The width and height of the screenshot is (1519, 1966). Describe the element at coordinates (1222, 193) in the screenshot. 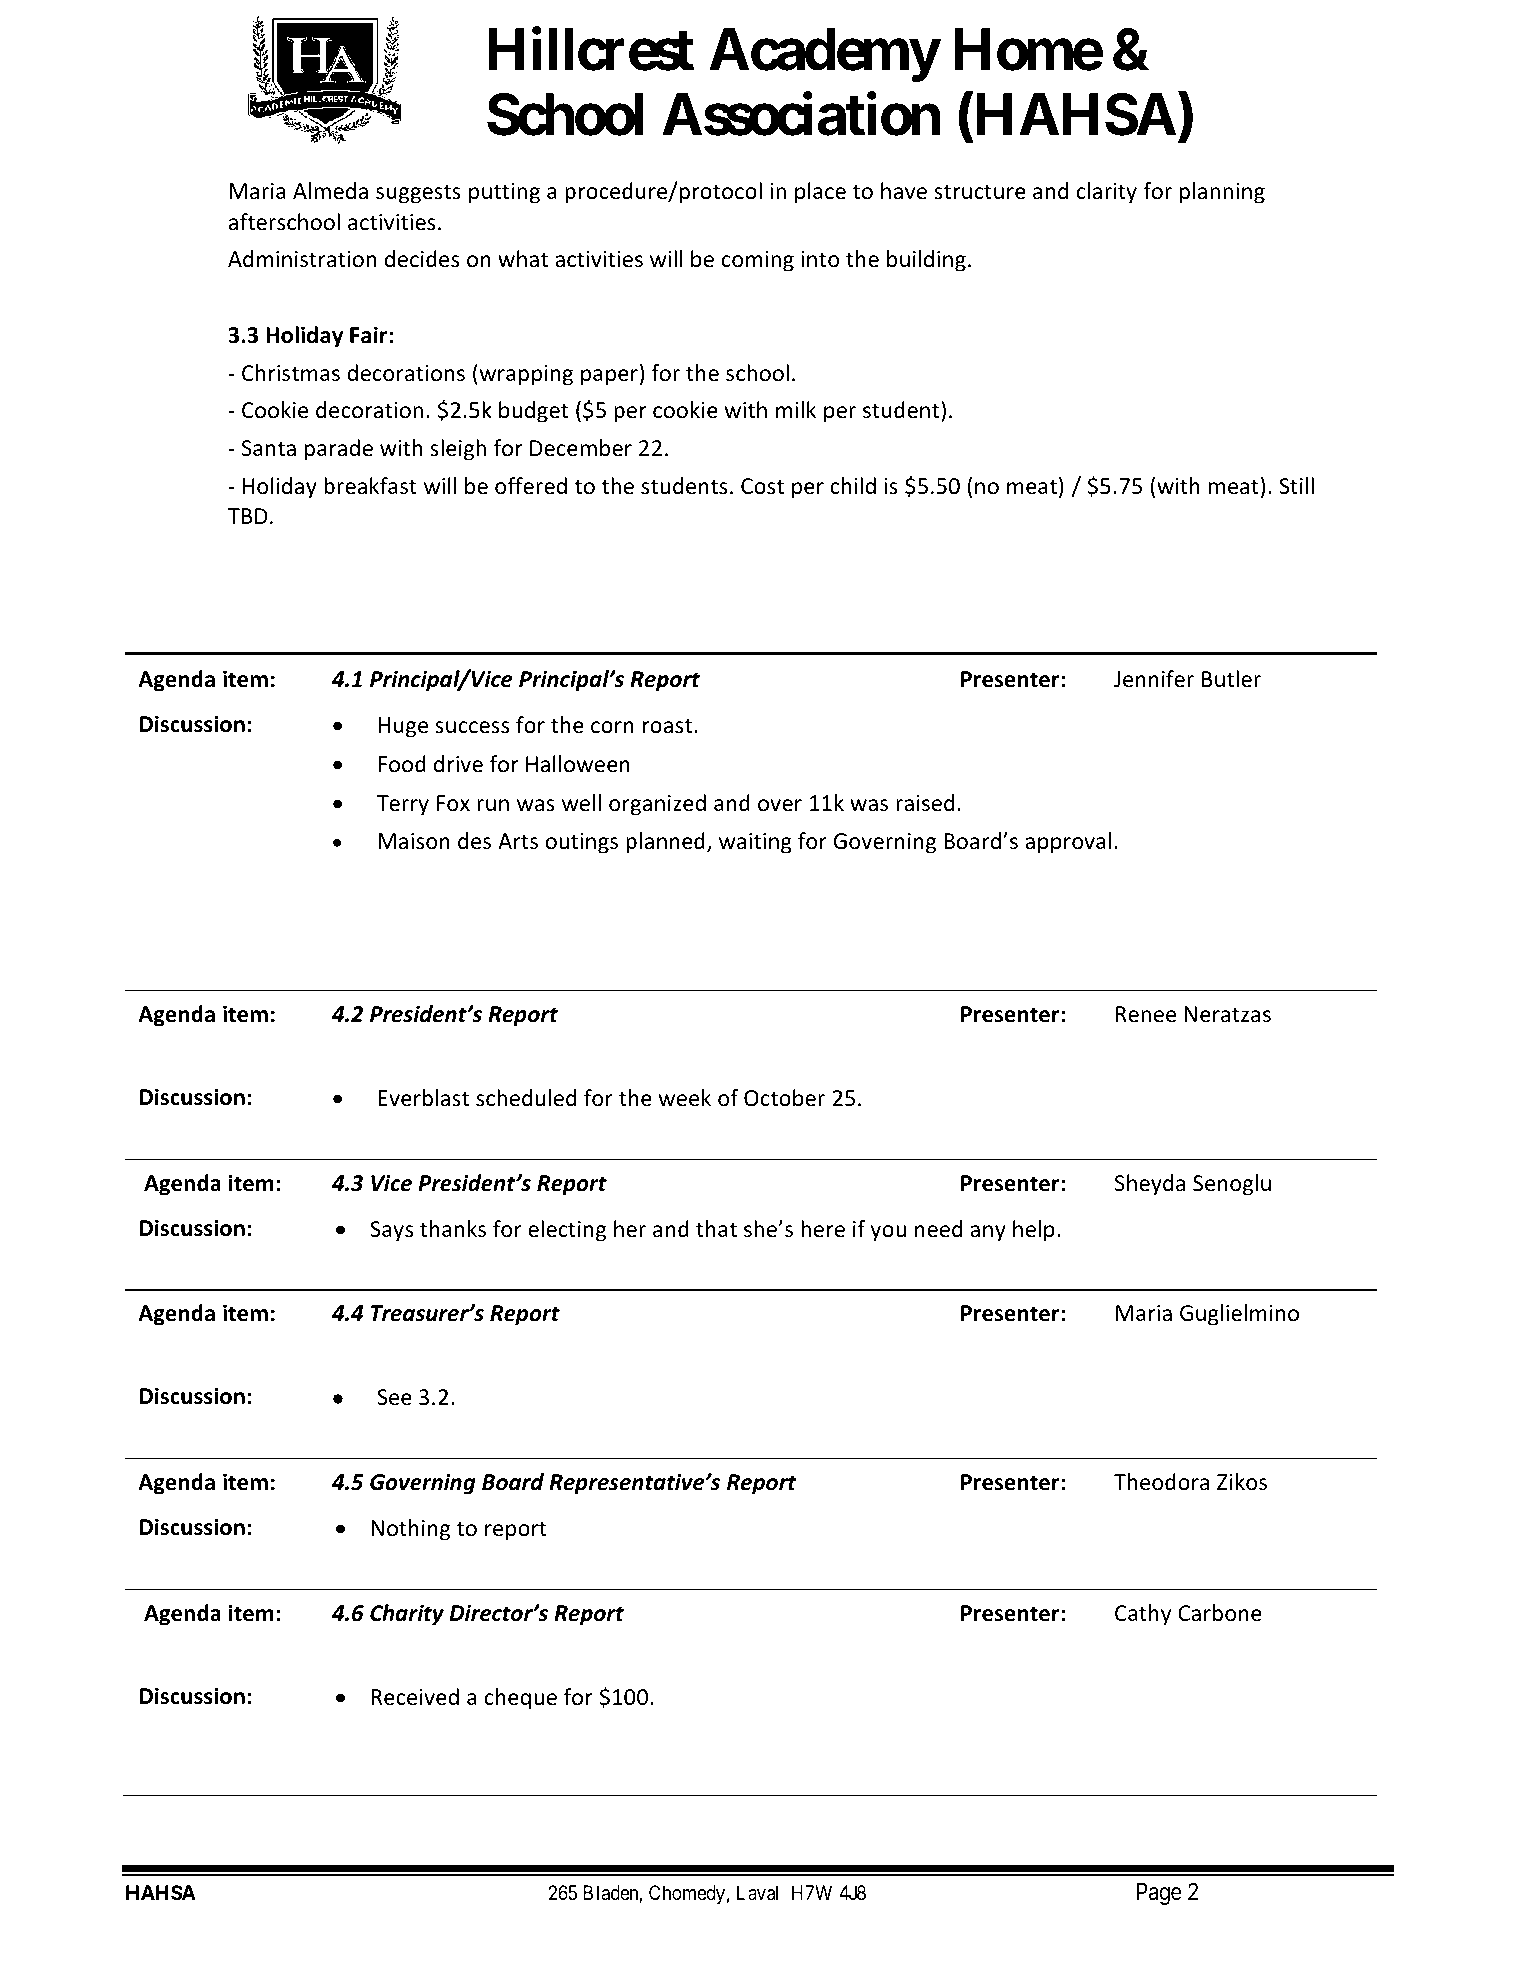

I see `planning` at that location.
